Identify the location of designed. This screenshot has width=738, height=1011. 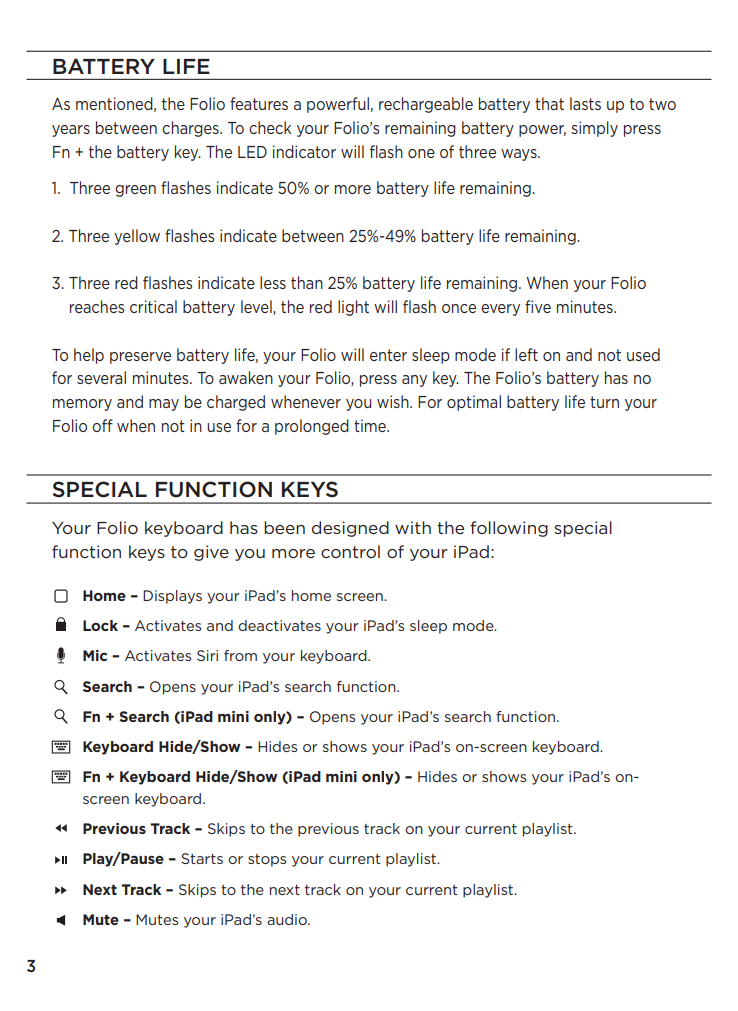
(350, 529).
